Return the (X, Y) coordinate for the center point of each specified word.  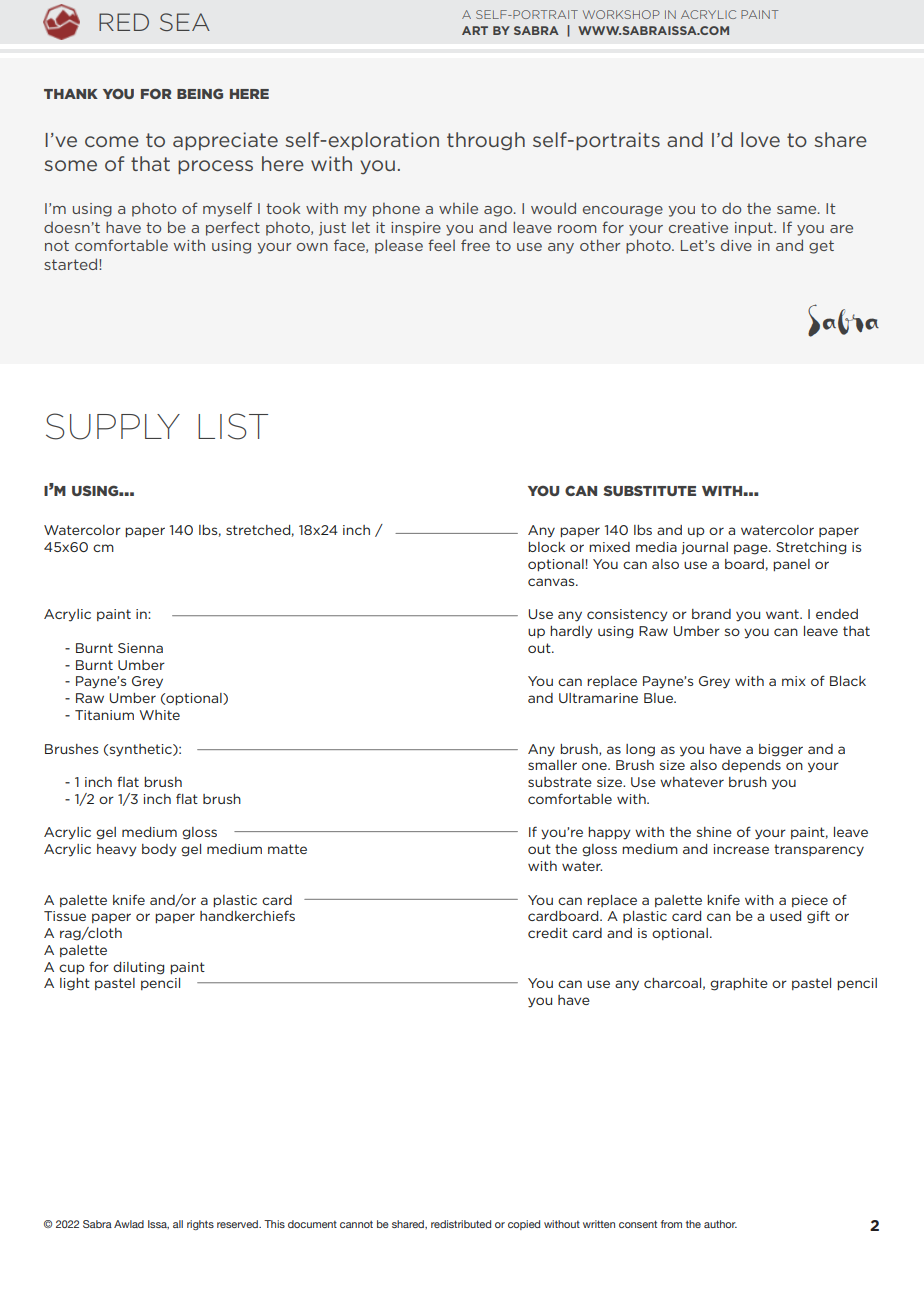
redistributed (461, 1224)
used (785, 916)
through (486, 141)
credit (548, 933)
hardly (571, 632)
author (720, 1224)
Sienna (140, 648)
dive (736, 245)
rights (200, 1225)
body (159, 850)
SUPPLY (113, 426)
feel (441, 245)
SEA (185, 22)
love (760, 139)
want (783, 614)
